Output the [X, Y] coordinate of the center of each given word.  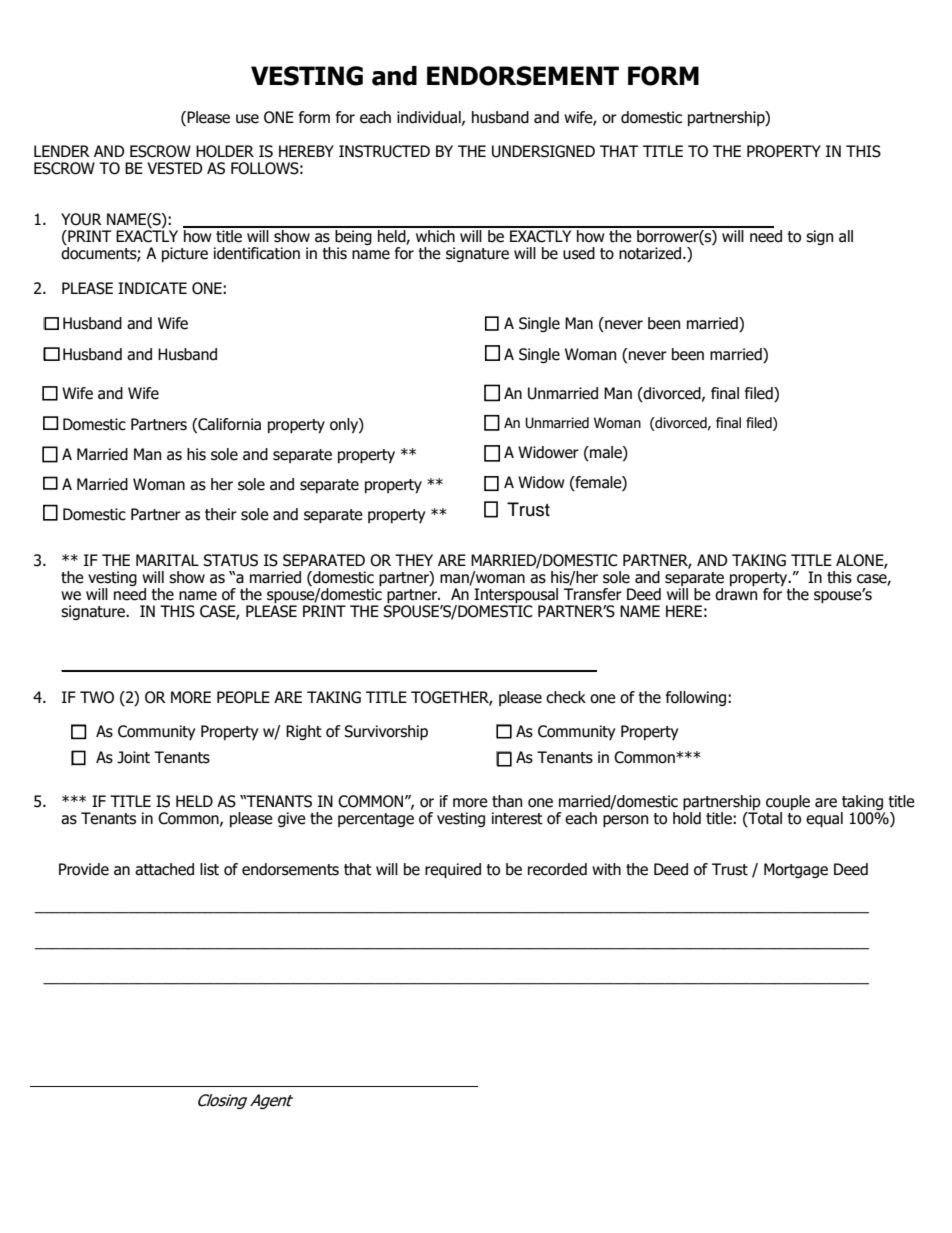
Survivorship [386, 732]
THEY [414, 560]
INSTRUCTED [384, 151]
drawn [736, 594]
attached [164, 869]
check [566, 697]
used [579, 253]
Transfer [593, 594]
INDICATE [152, 288]
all [846, 236]
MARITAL [167, 560]
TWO [97, 697]
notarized [651, 253]
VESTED [174, 168]
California [228, 424]
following [697, 698]
